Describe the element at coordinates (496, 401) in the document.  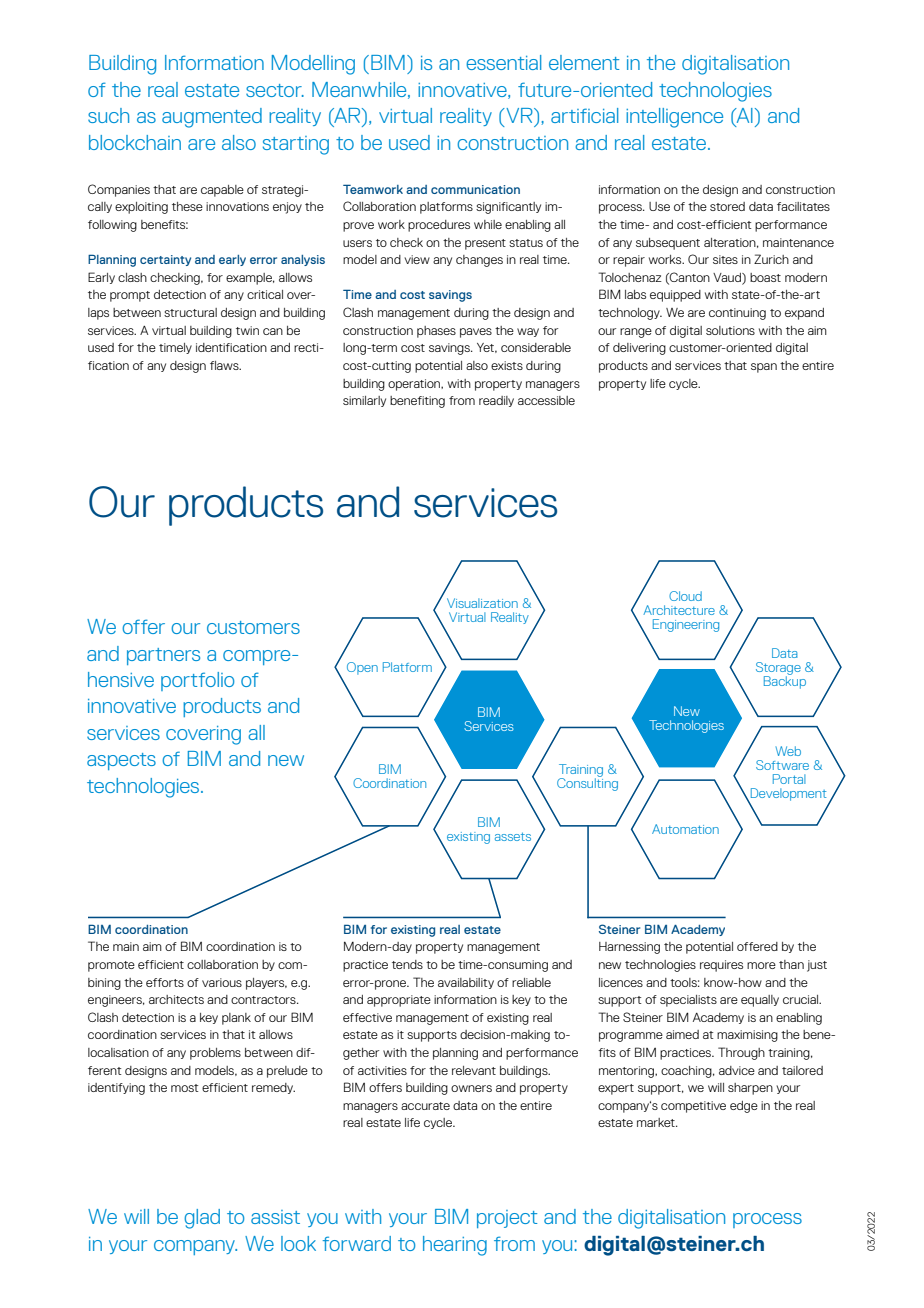
I see `readily` at that location.
